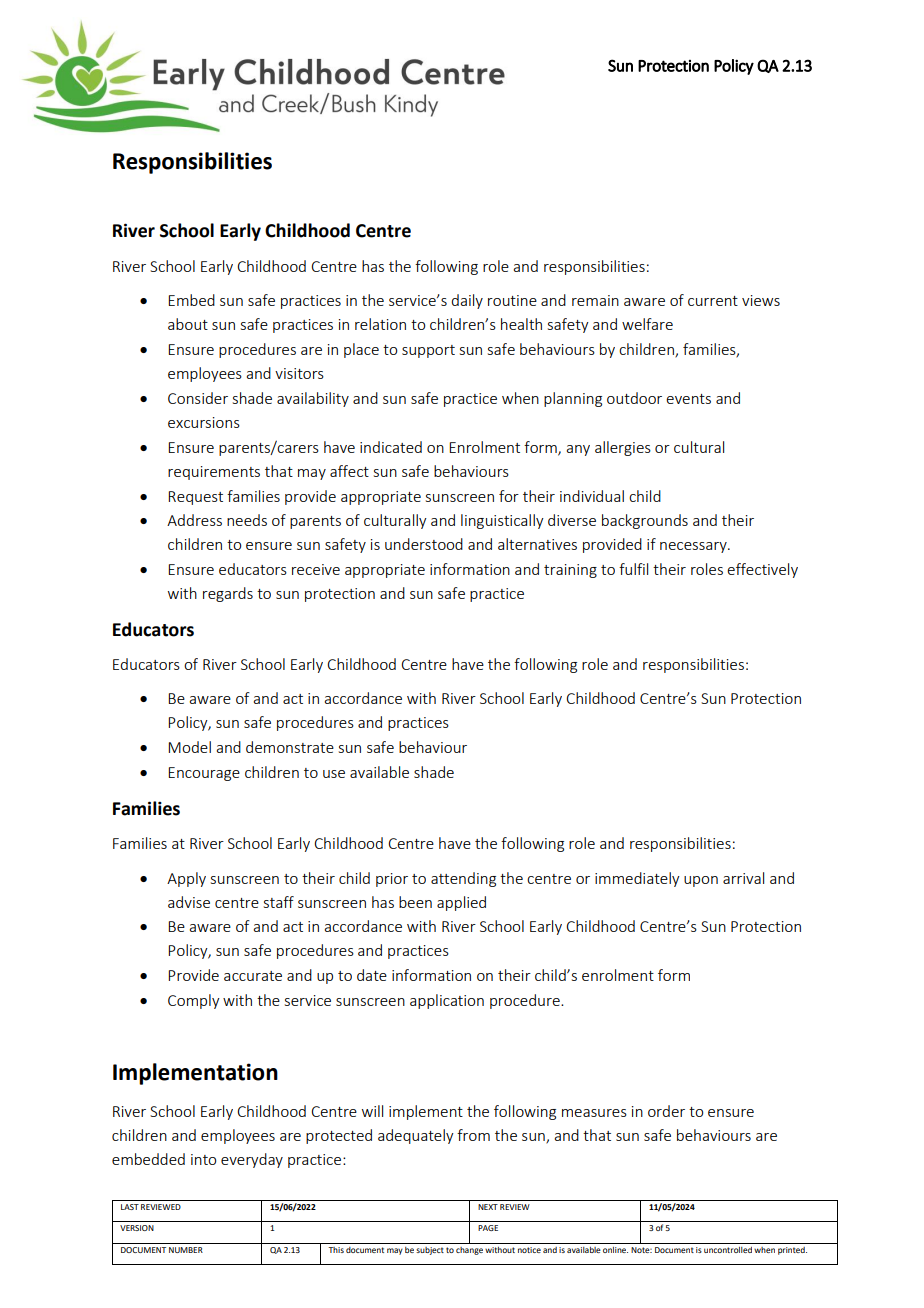 The width and height of the document is (924, 1308). I want to click on about, so click(188, 324).
